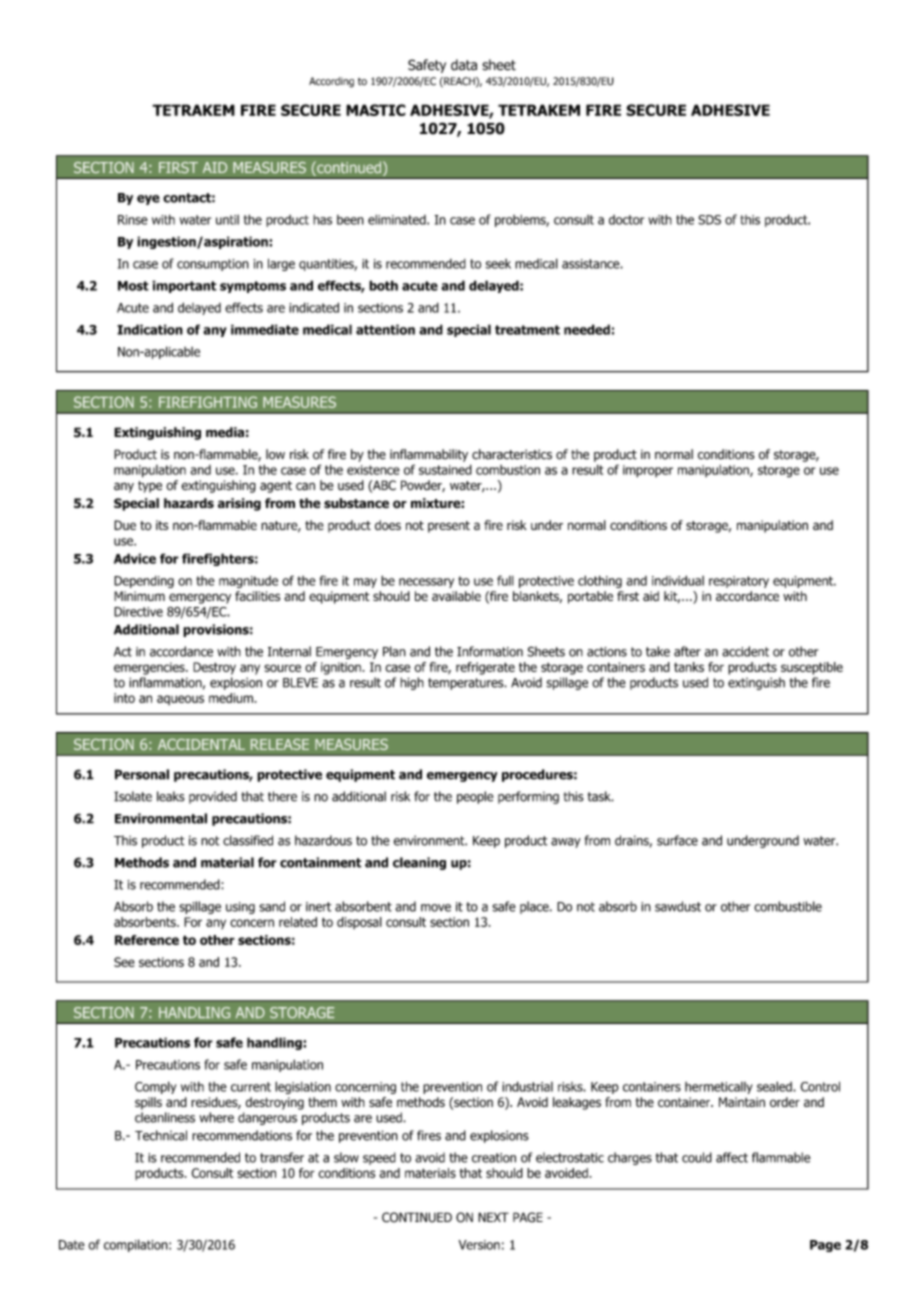 The width and height of the page is (924, 1308). Describe the element at coordinates (436, 908) in the page. I see `move` at that location.
